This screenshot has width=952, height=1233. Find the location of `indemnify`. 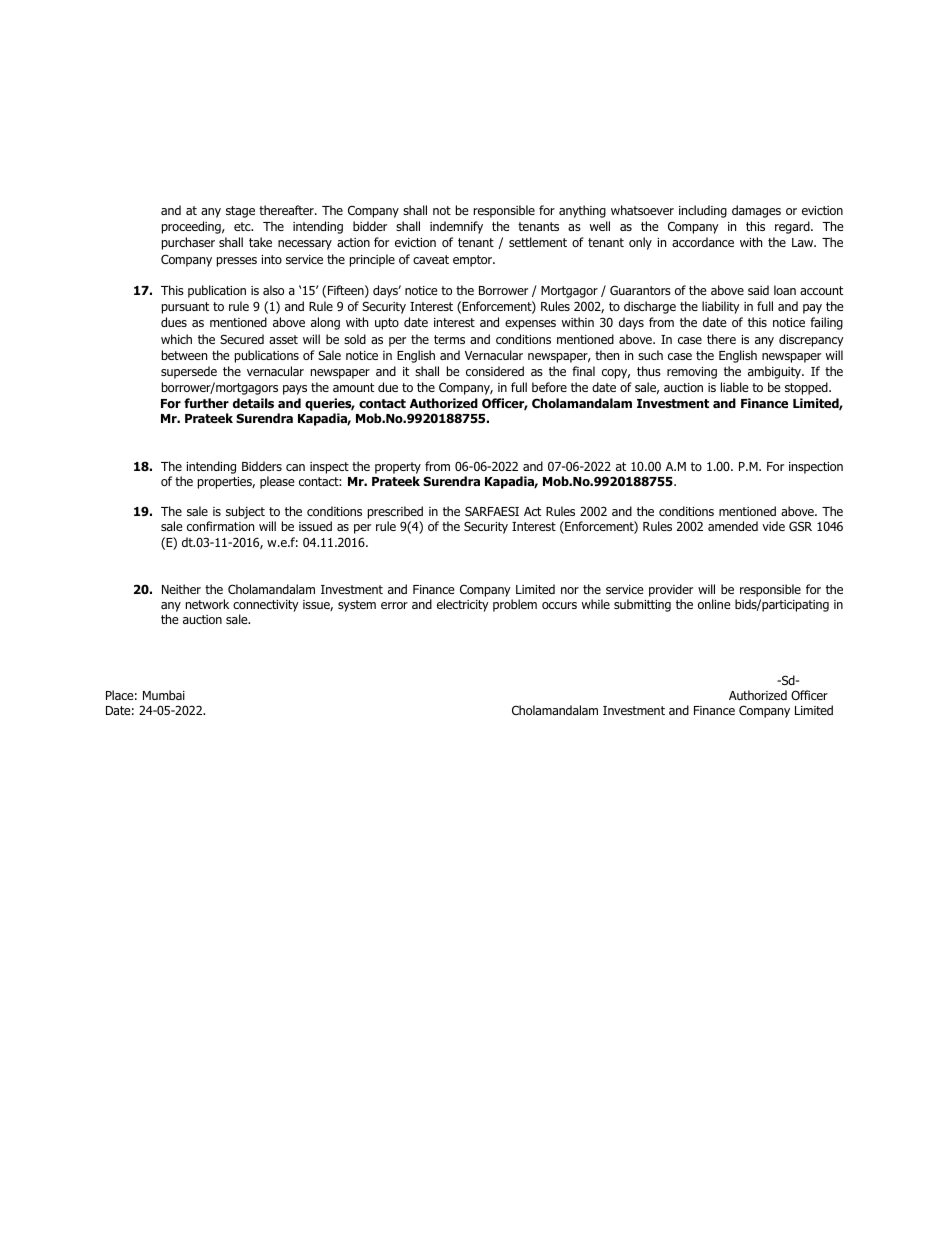

indemnify is located at coordinates (456, 227).
